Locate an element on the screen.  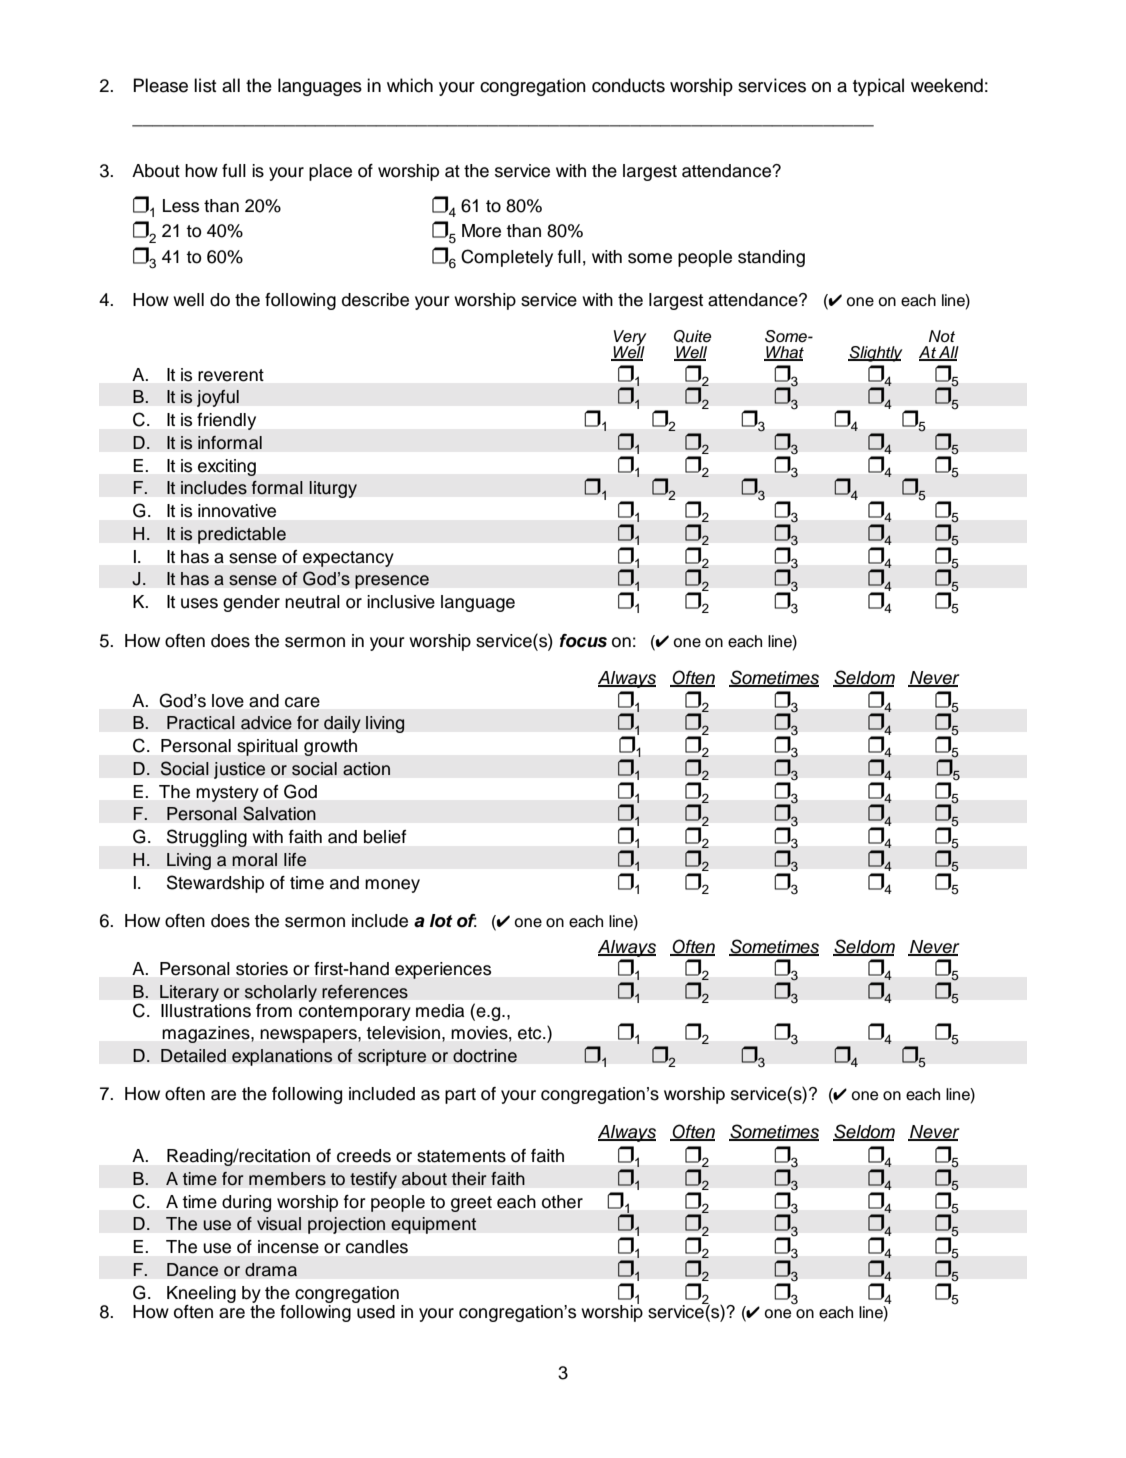
love is located at coordinates (228, 701).
